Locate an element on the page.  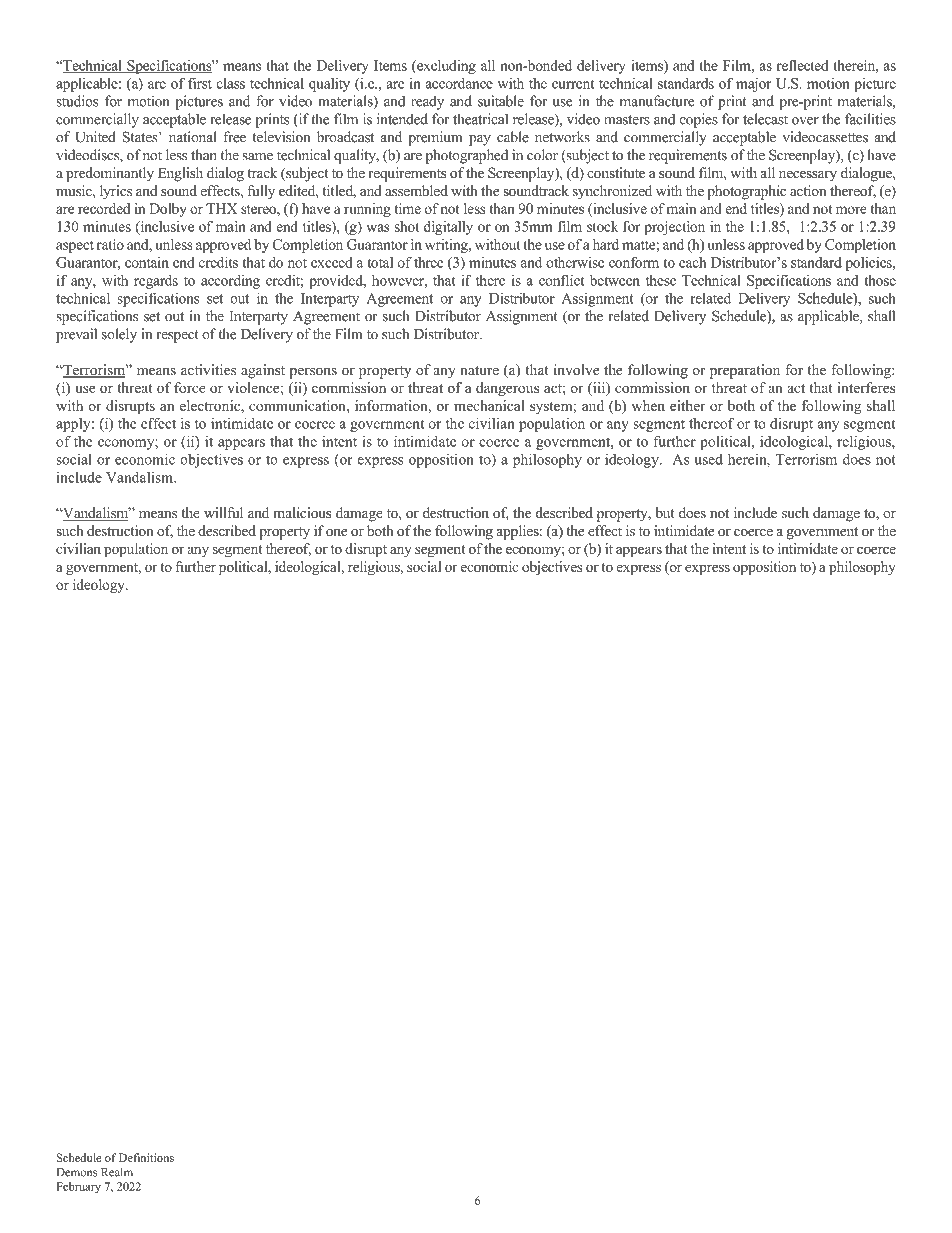
telecast is located at coordinates (765, 119).
